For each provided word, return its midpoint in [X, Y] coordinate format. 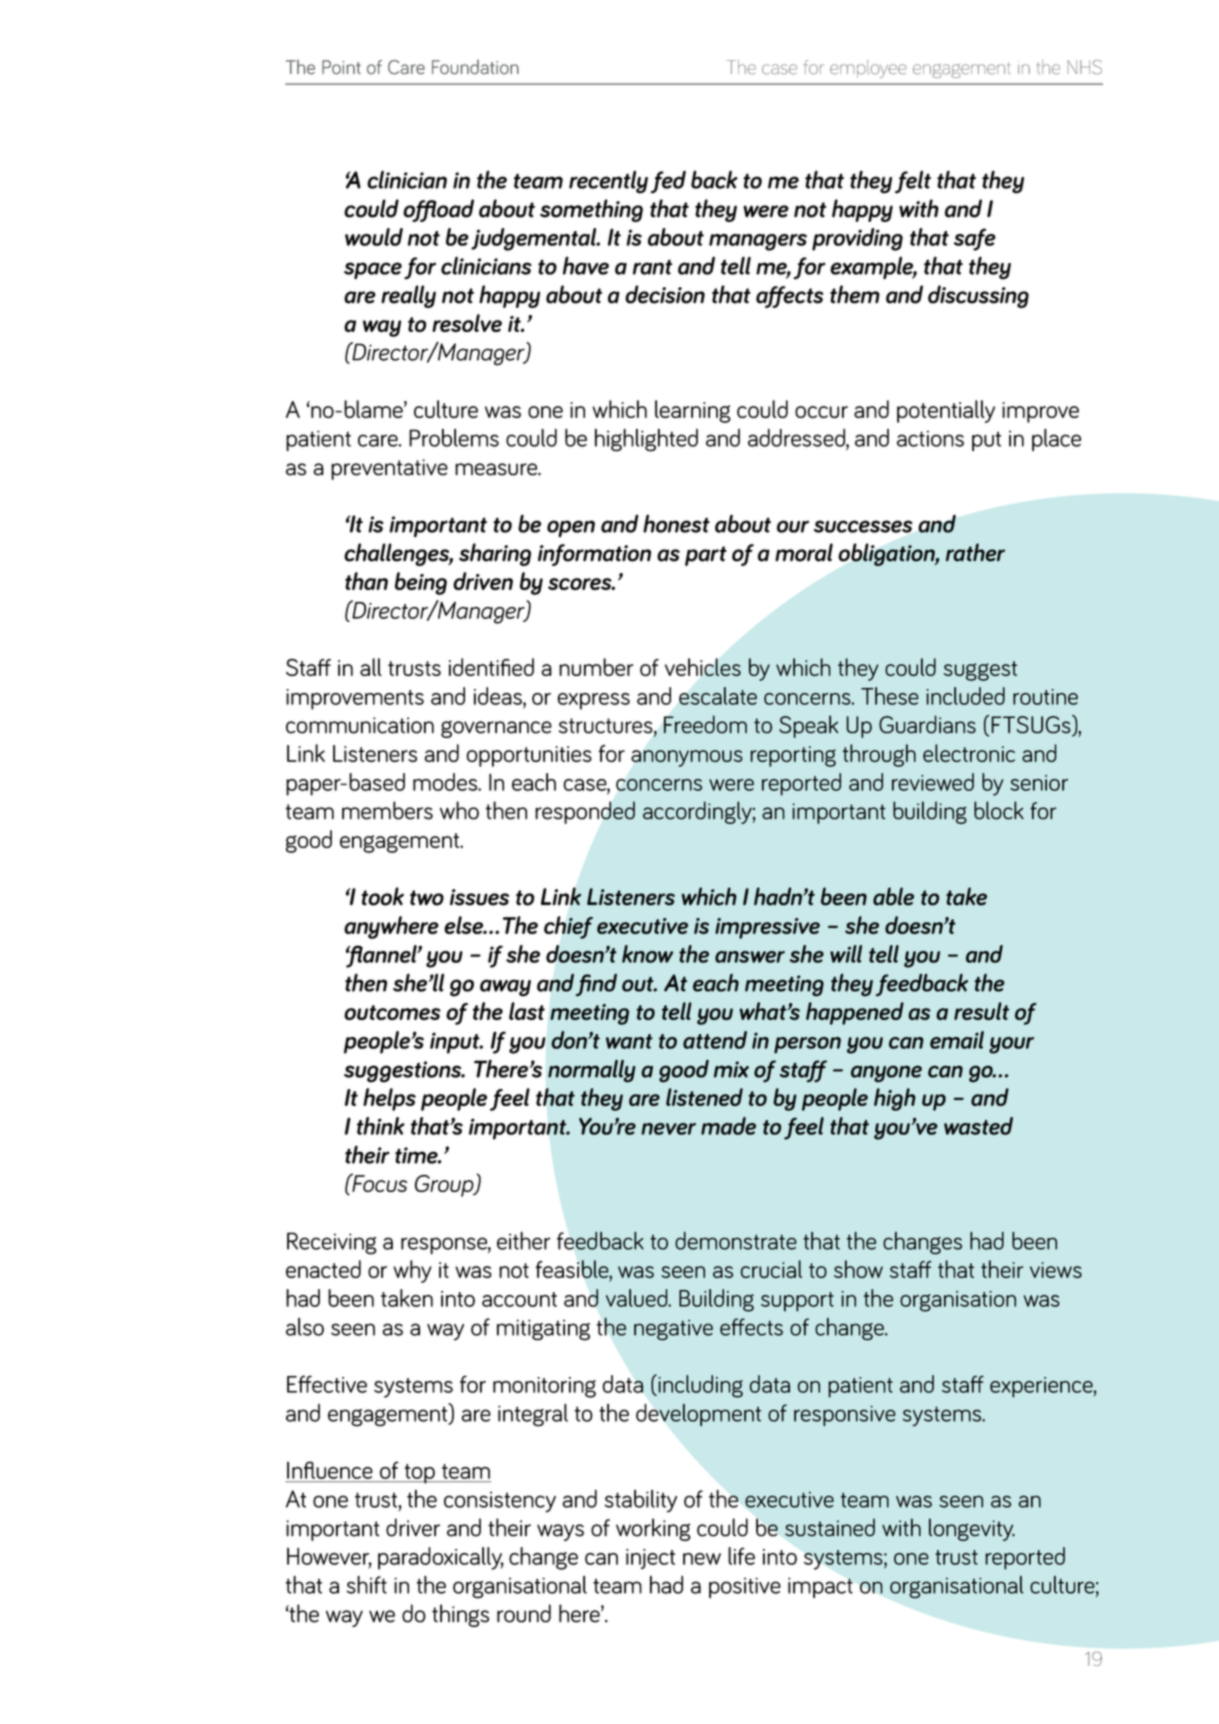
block [999, 810]
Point [341, 67]
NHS [1084, 67]
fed [668, 182]
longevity [972, 1529]
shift [367, 1584]
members [387, 810]
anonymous [687, 758]
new [702, 1559]
